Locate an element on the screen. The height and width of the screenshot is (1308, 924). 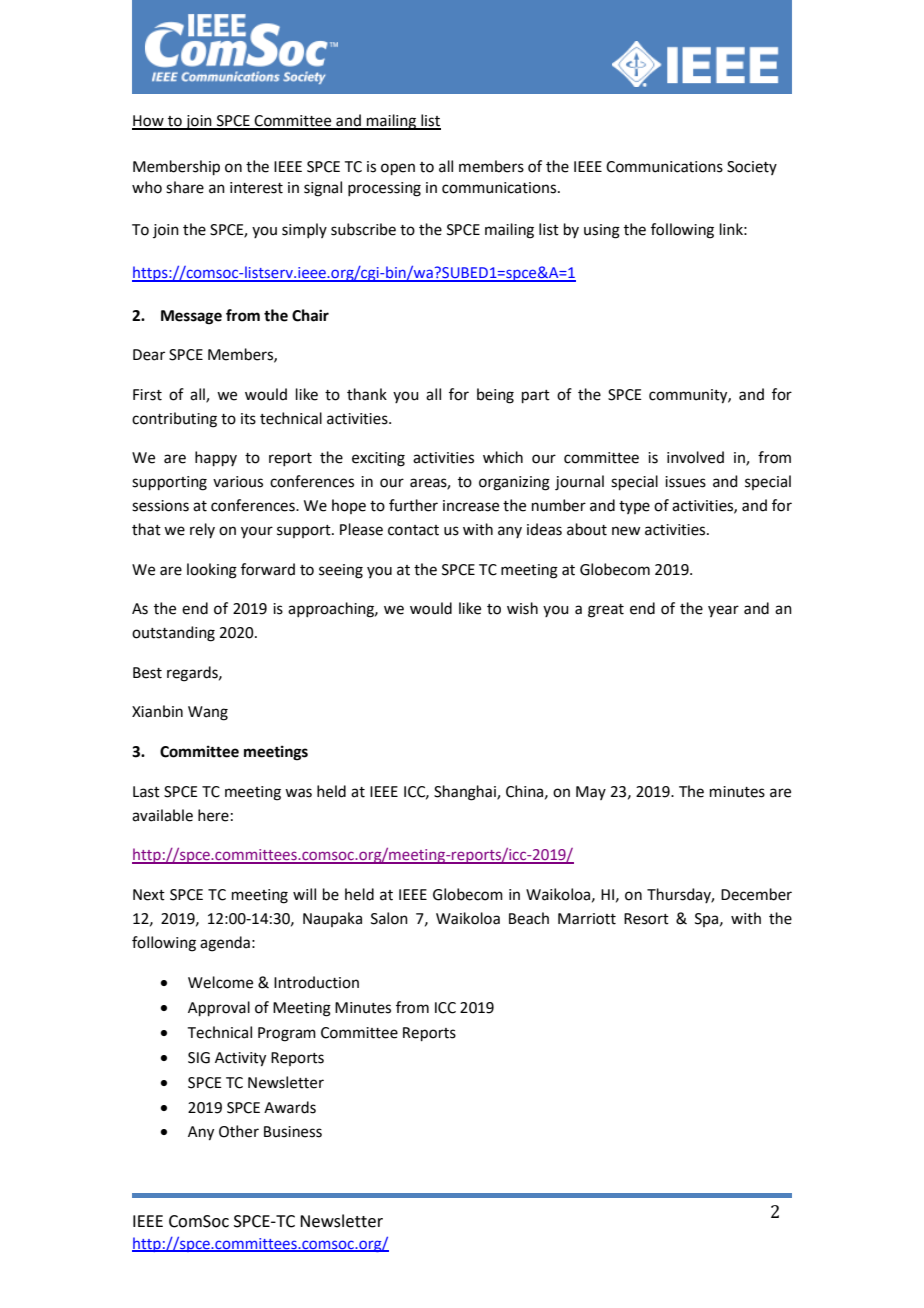
open is located at coordinates (398, 169).
